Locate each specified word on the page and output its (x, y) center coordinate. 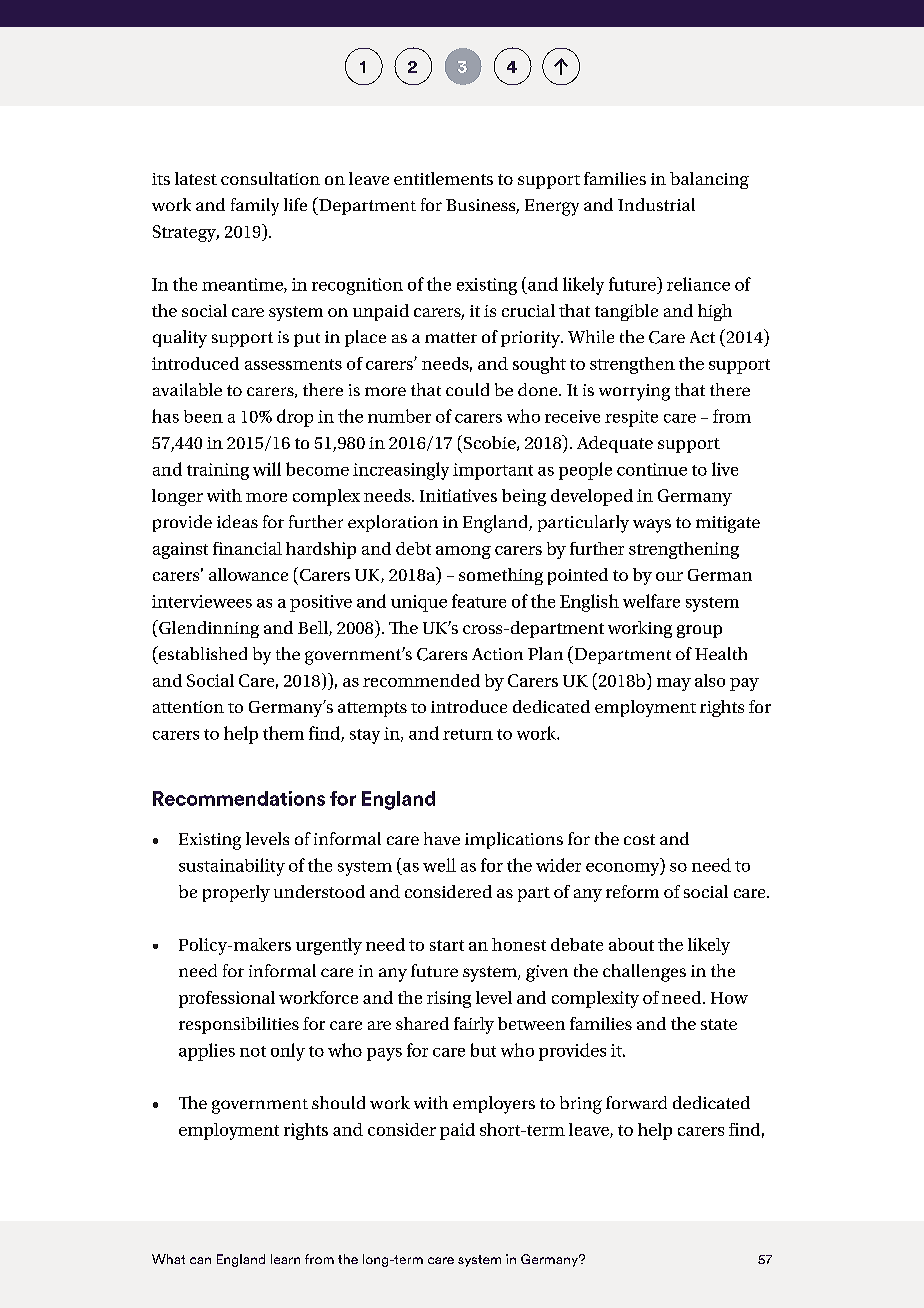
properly (236, 893)
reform (632, 891)
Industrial (656, 204)
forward (636, 1102)
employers (494, 1105)
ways (652, 526)
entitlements (443, 178)
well (439, 865)
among (463, 552)
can (200, 1260)
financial (247, 548)
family (255, 207)
